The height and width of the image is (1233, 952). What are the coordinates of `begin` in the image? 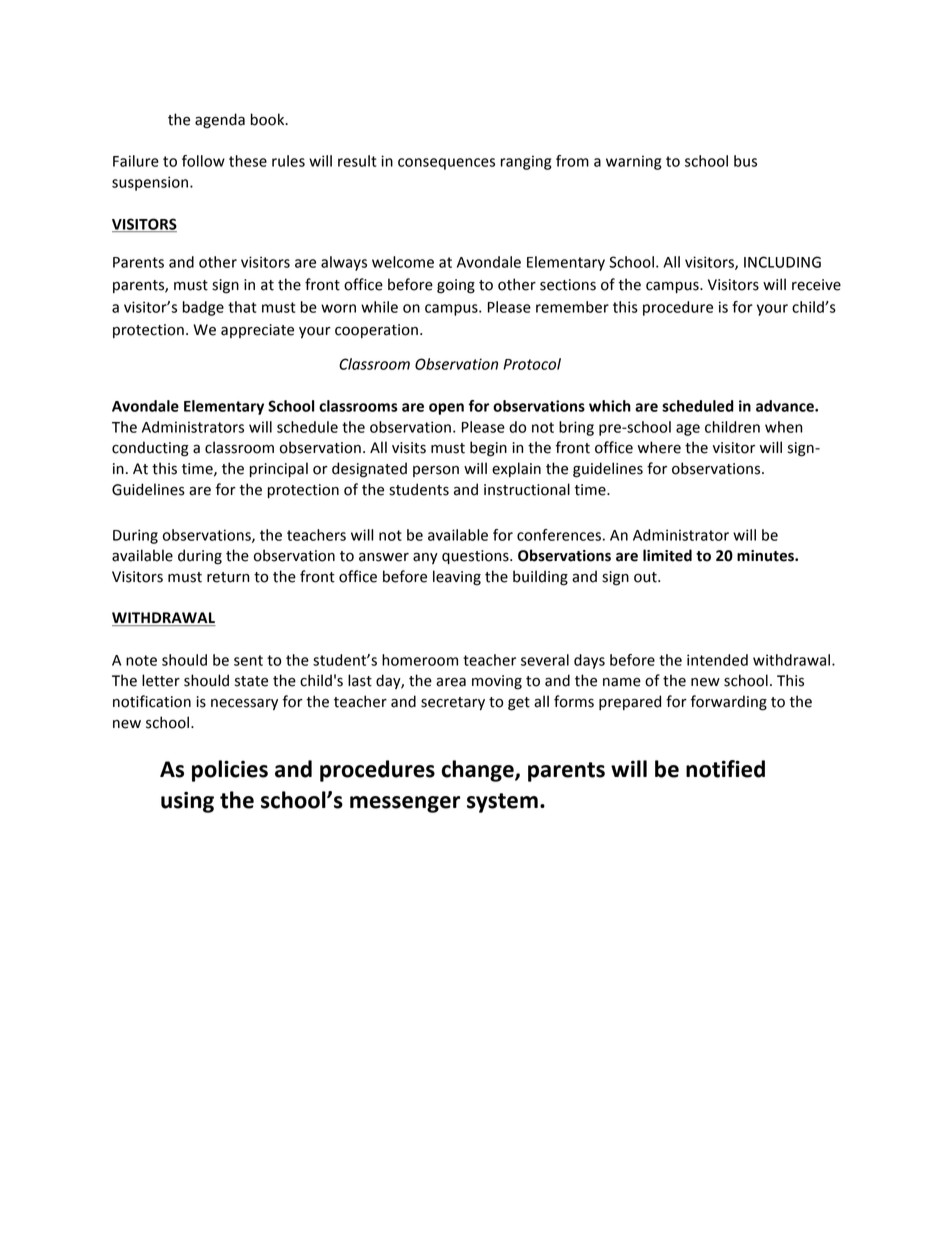 It's located at (488, 449).
